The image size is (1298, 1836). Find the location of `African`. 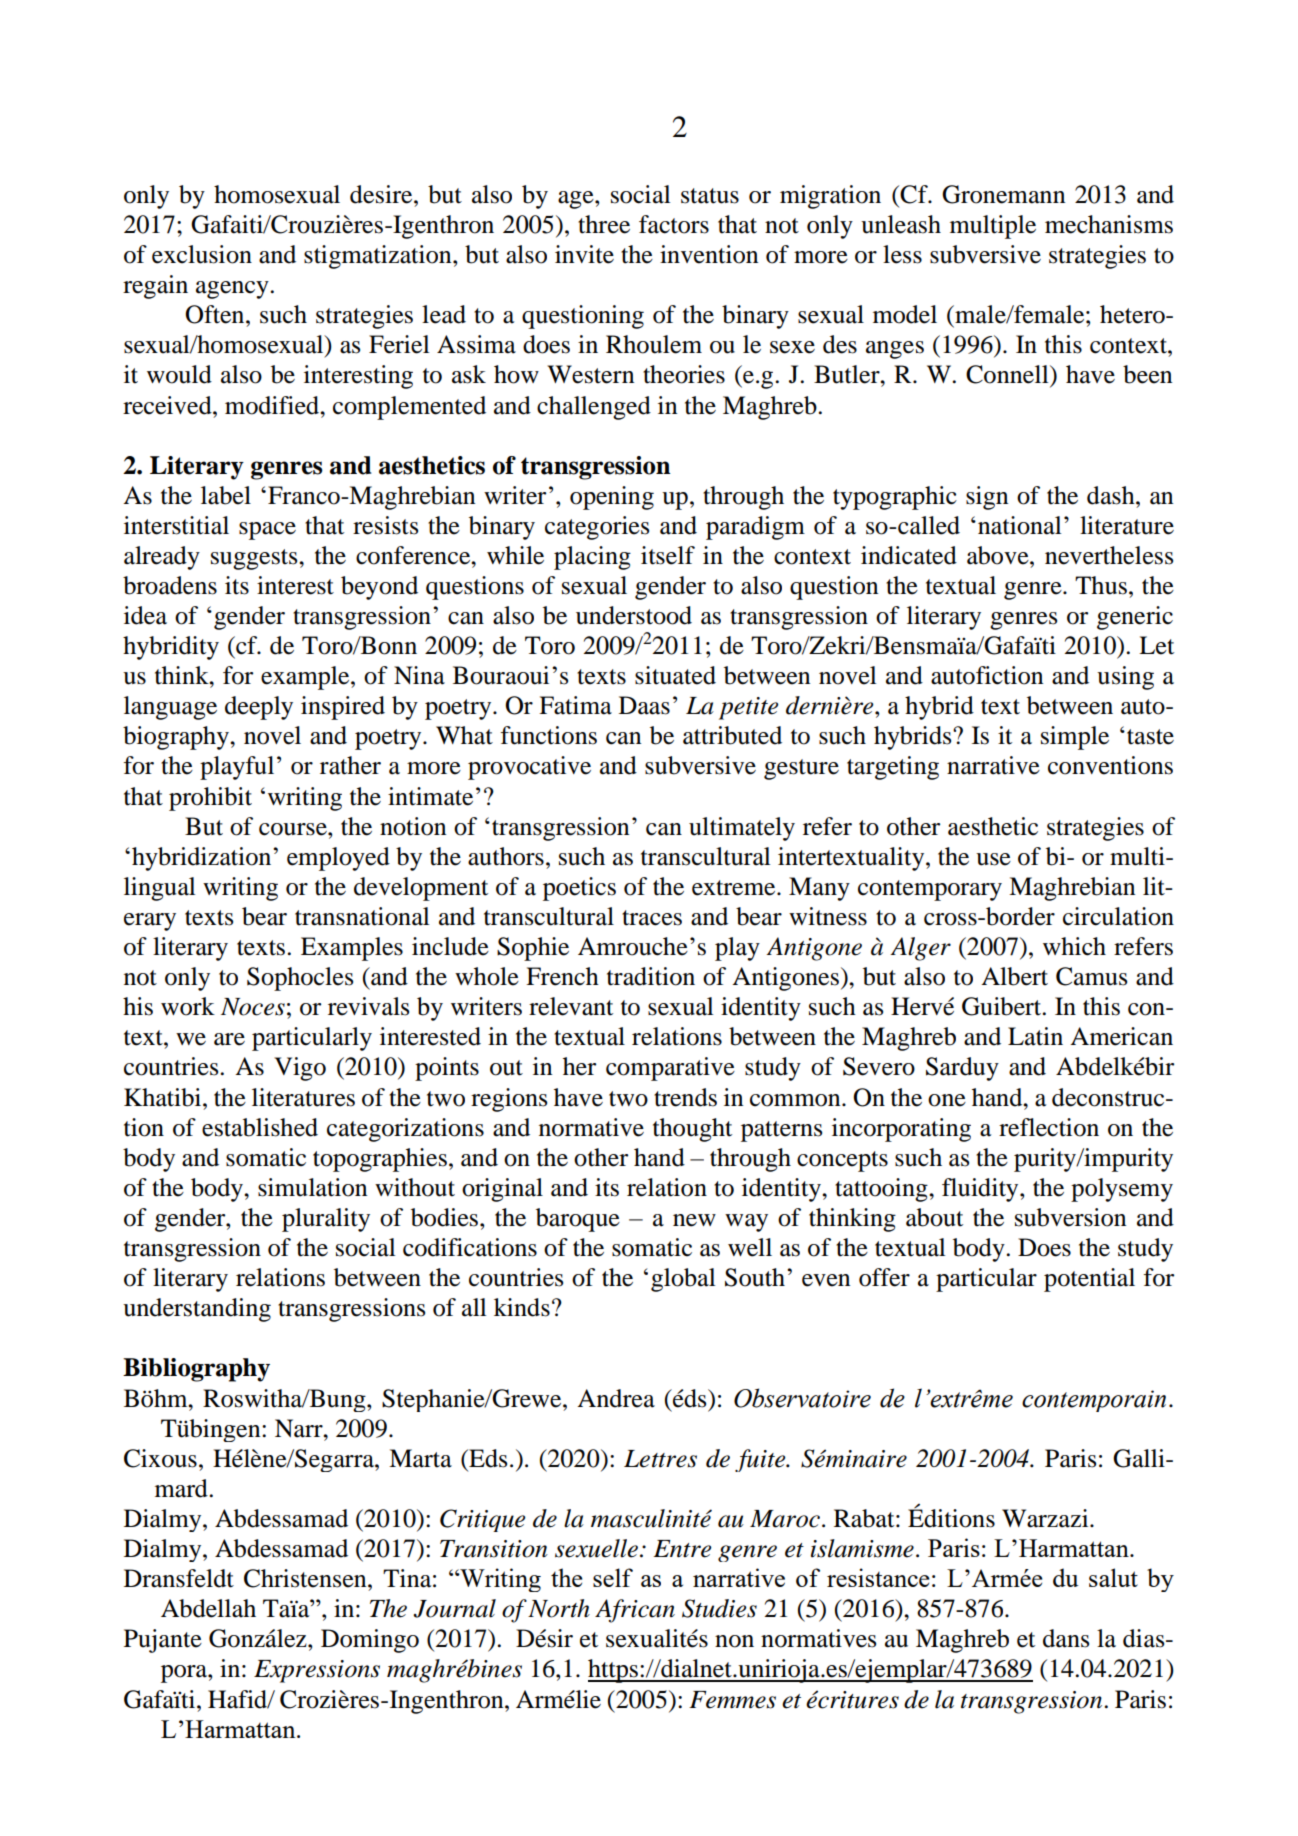

African is located at coordinates (635, 1611).
